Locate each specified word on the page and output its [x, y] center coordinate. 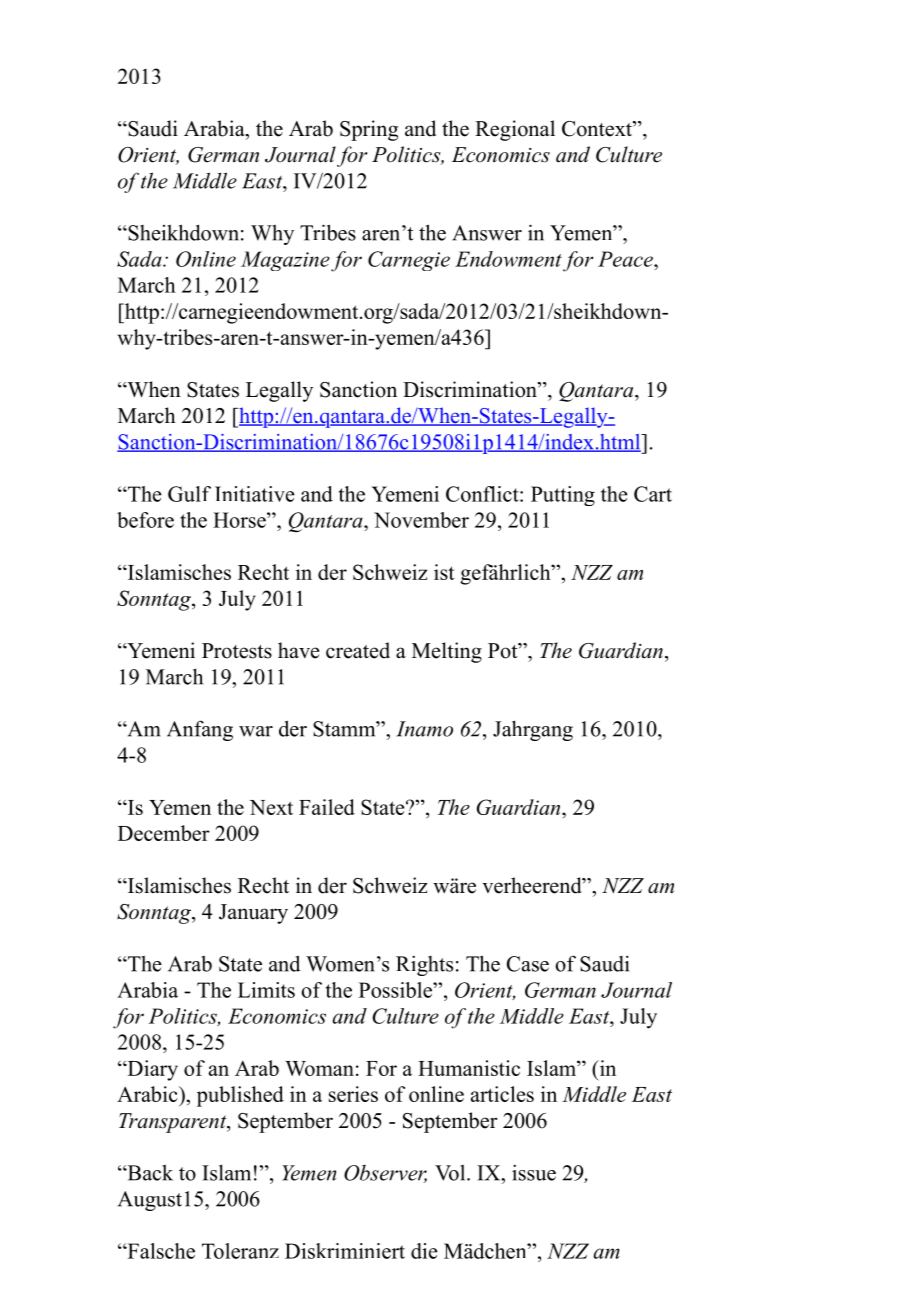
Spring [369, 130]
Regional [515, 130]
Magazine [285, 261]
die [424, 1251]
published [240, 1096]
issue [534, 1172]
